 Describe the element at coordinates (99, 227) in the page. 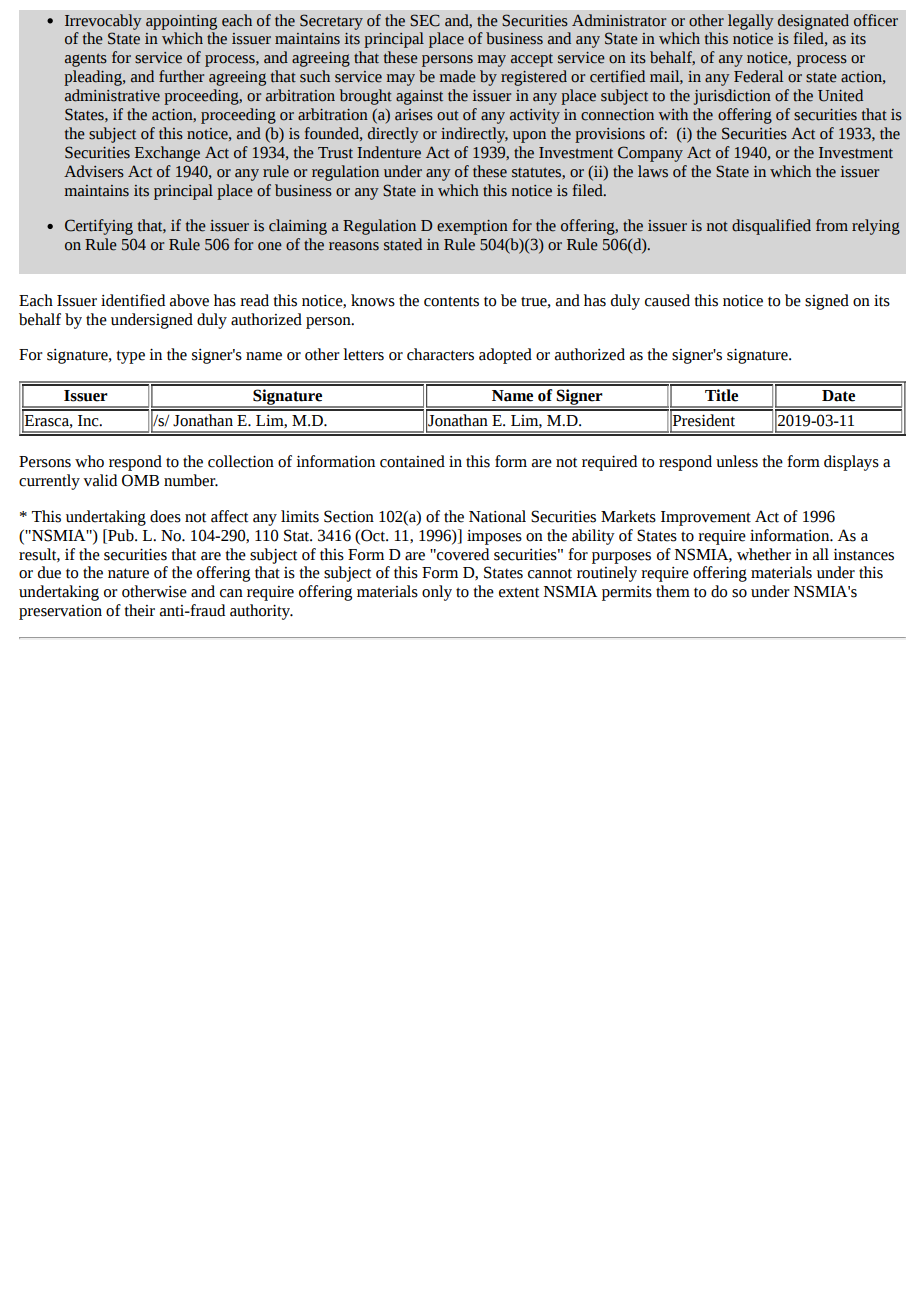

I see `Certifying` at that location.
